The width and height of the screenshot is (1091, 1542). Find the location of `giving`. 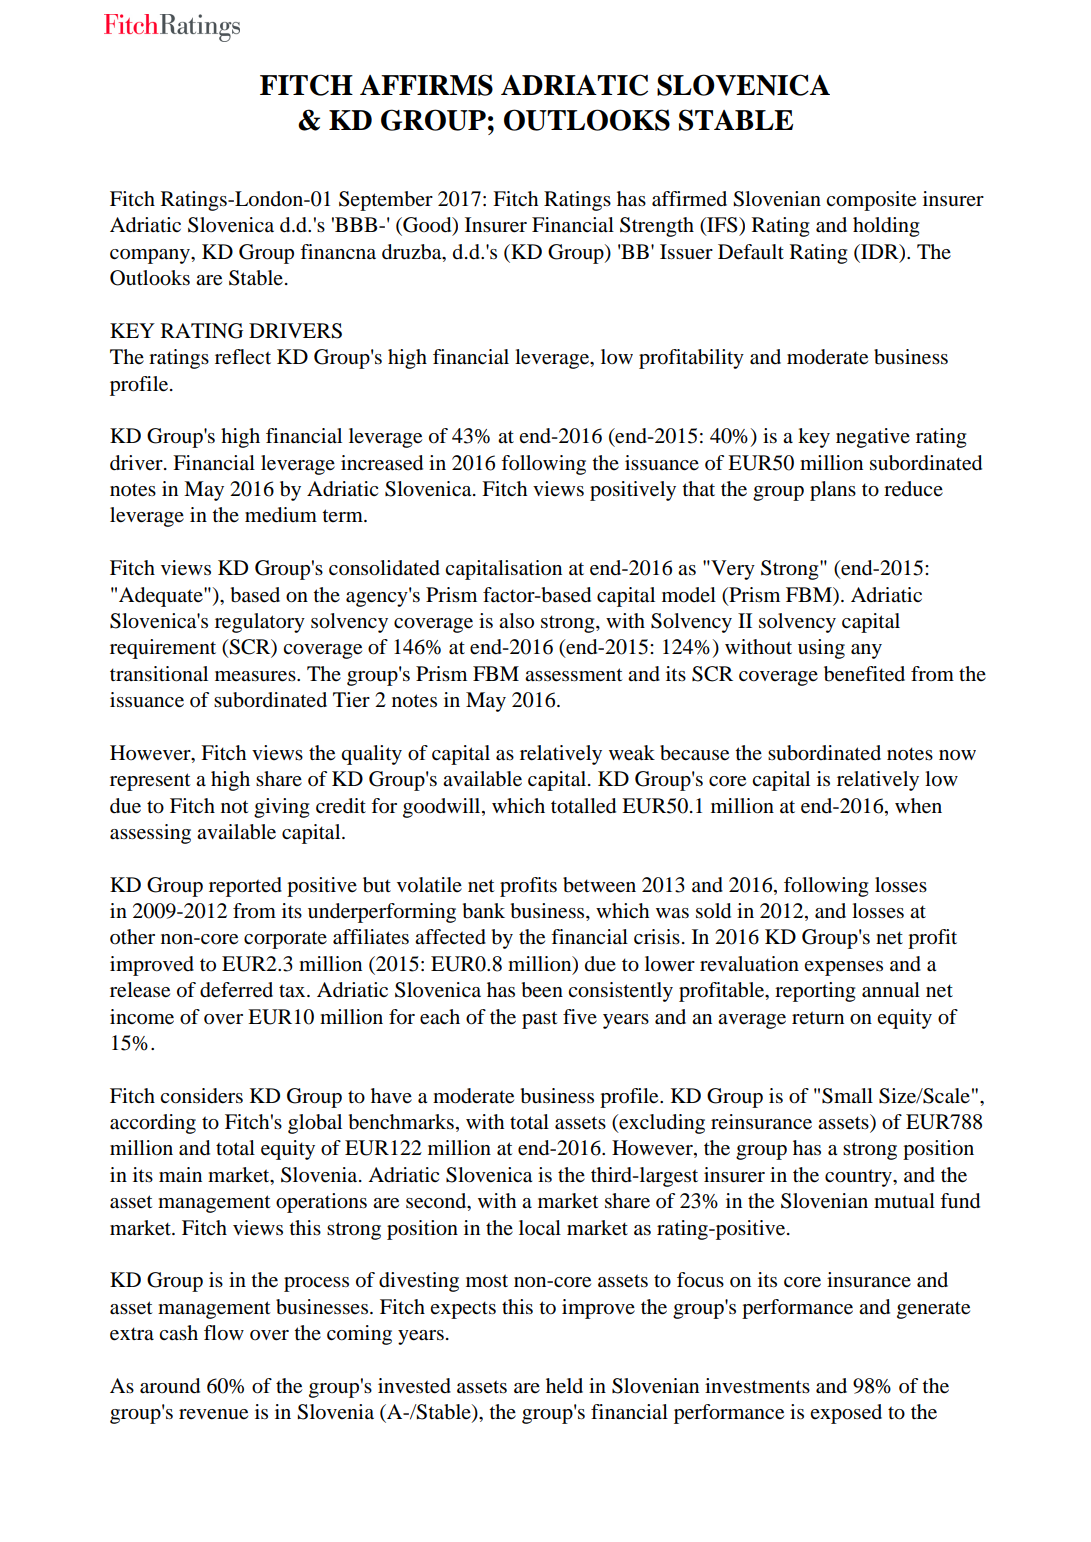

giving is located at coordinates (281, 808).
